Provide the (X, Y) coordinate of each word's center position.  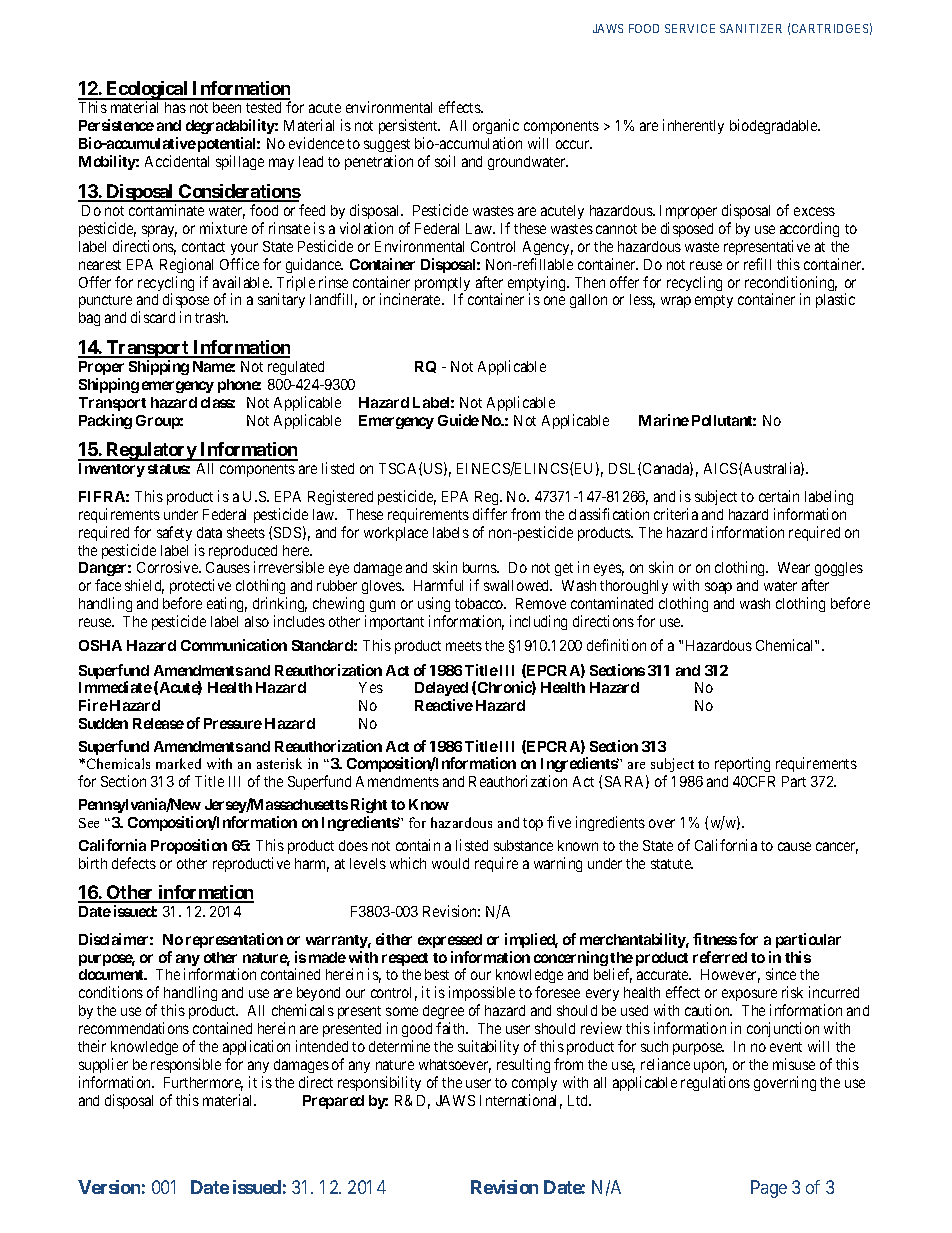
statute (672, 864)
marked (178, 763)
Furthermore (203, 1084)
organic (496, 128)
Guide (458, 420)
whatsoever (455, 1066)
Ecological (147, 91)
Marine (664, 420)
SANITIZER (751, 28)
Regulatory (151, 451)
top (533, 824)
